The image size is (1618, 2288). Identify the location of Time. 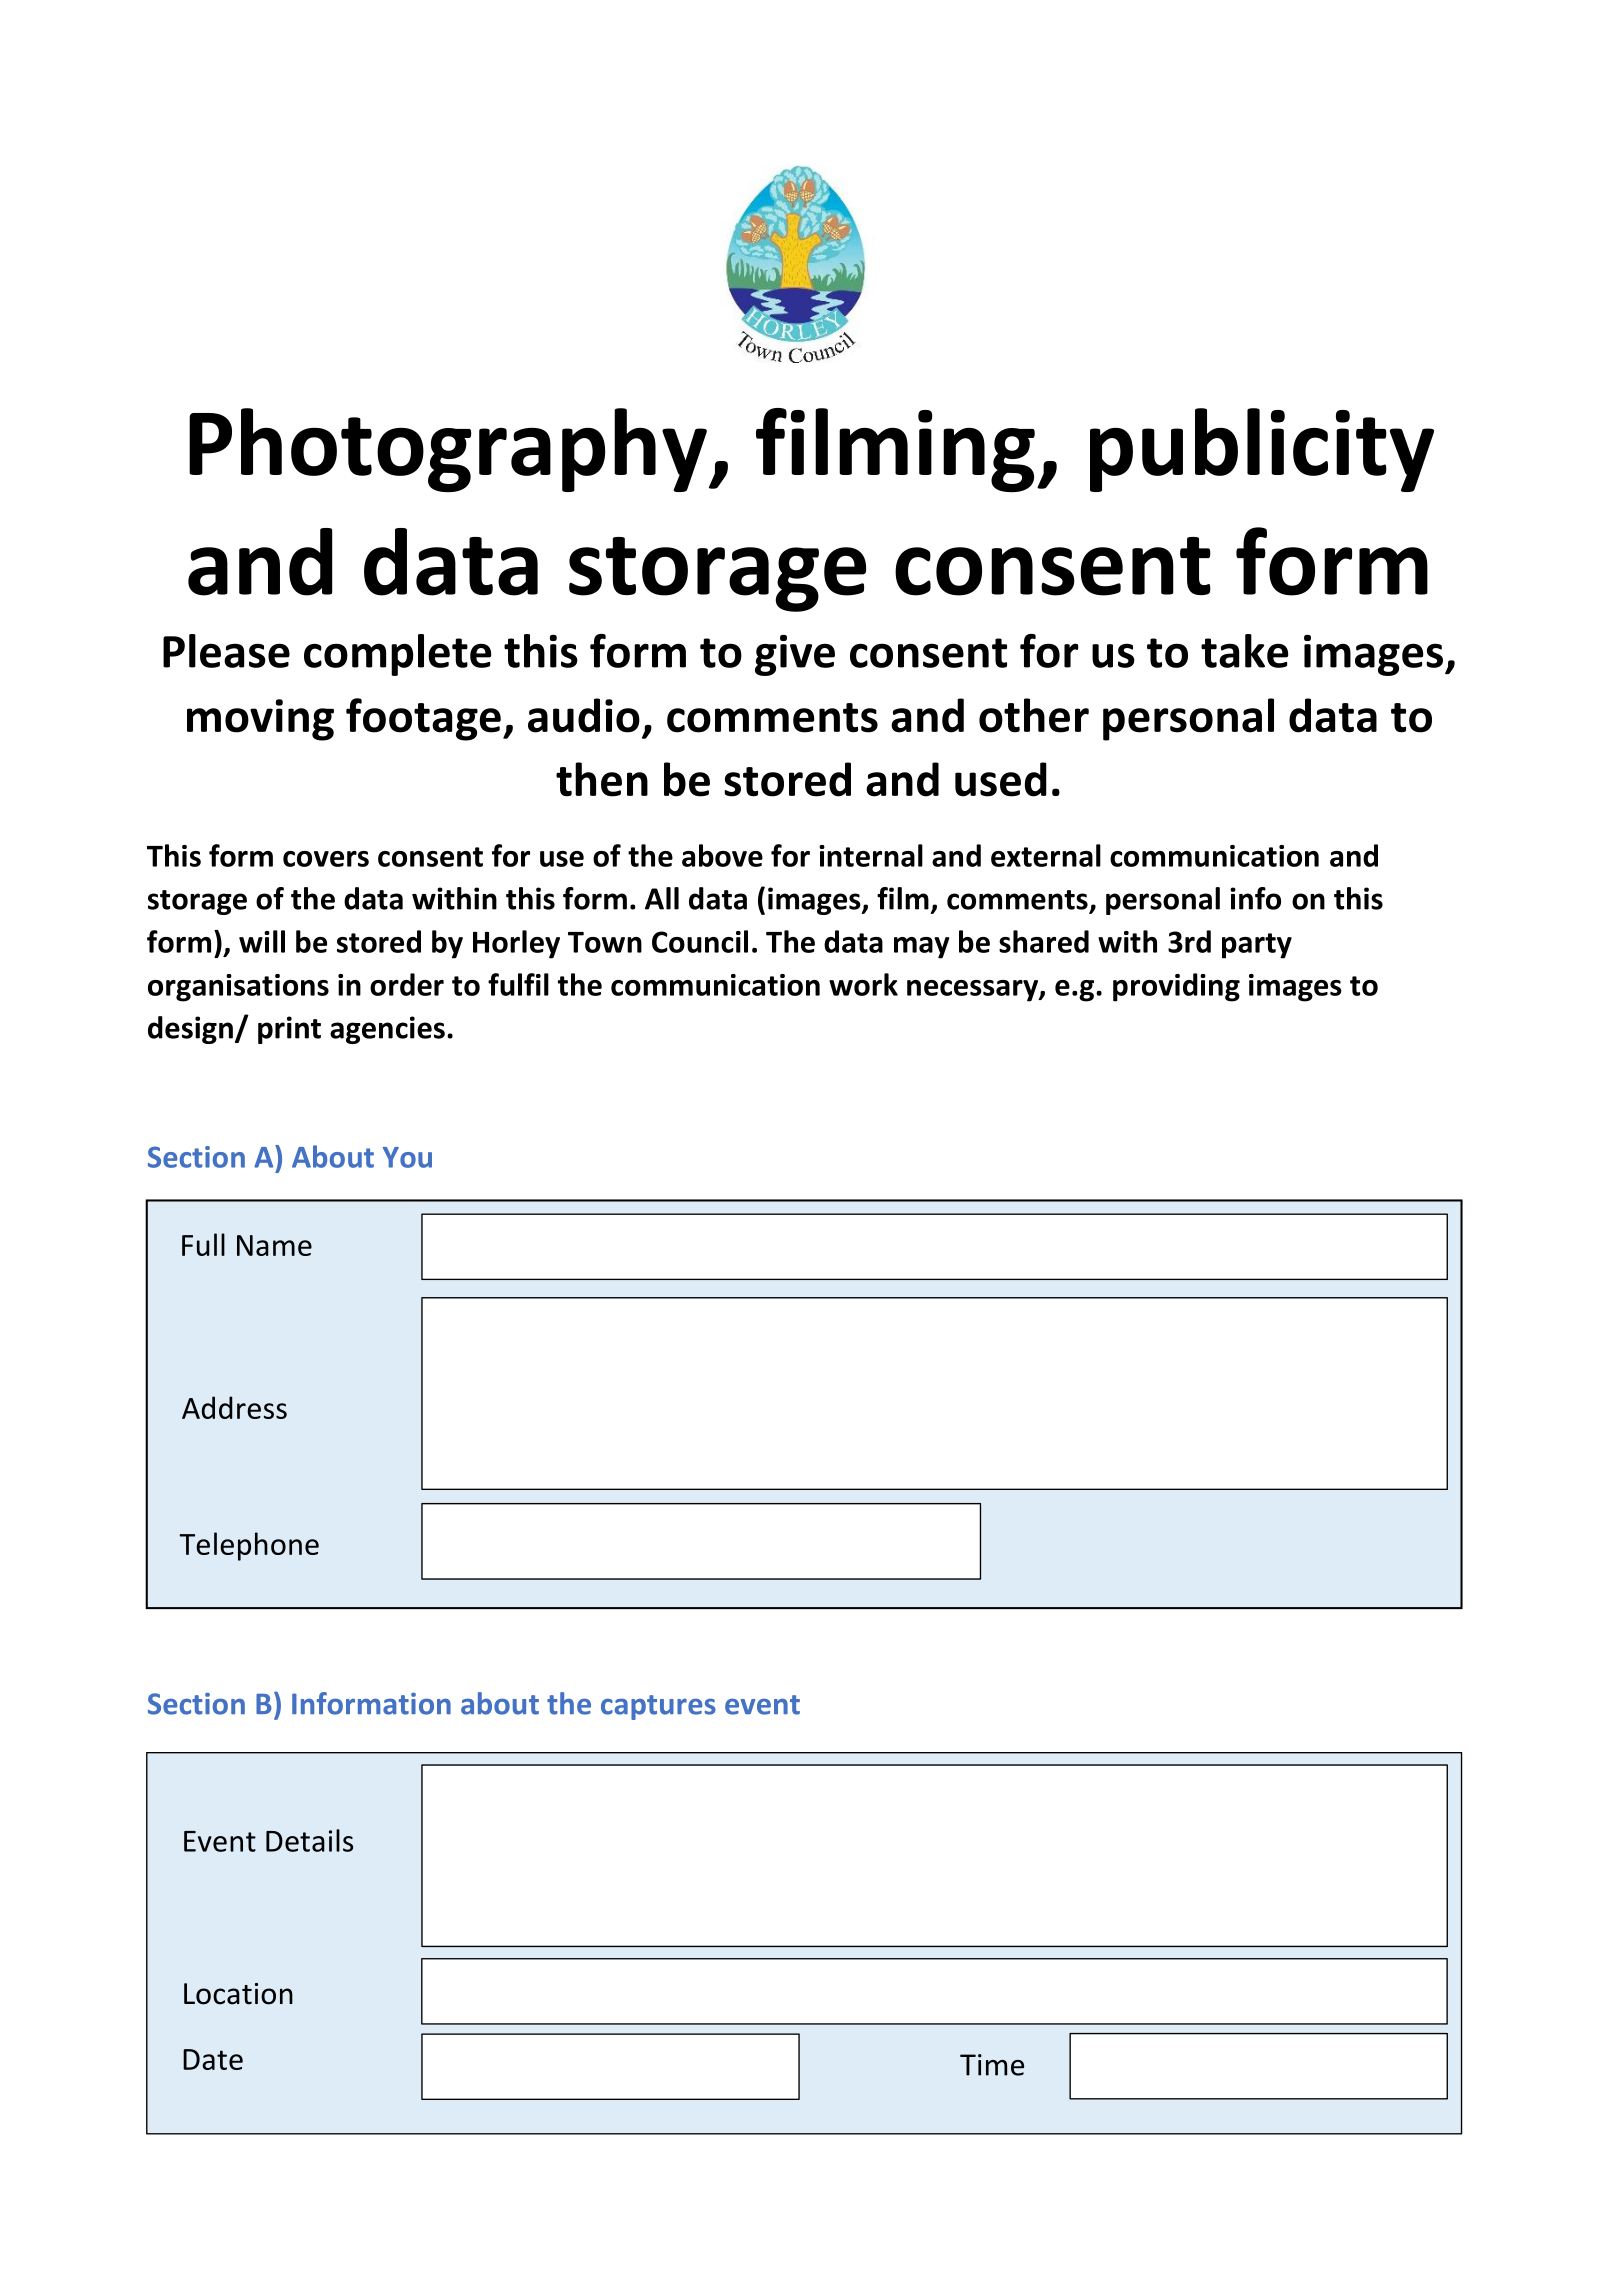
(992, 2065).
